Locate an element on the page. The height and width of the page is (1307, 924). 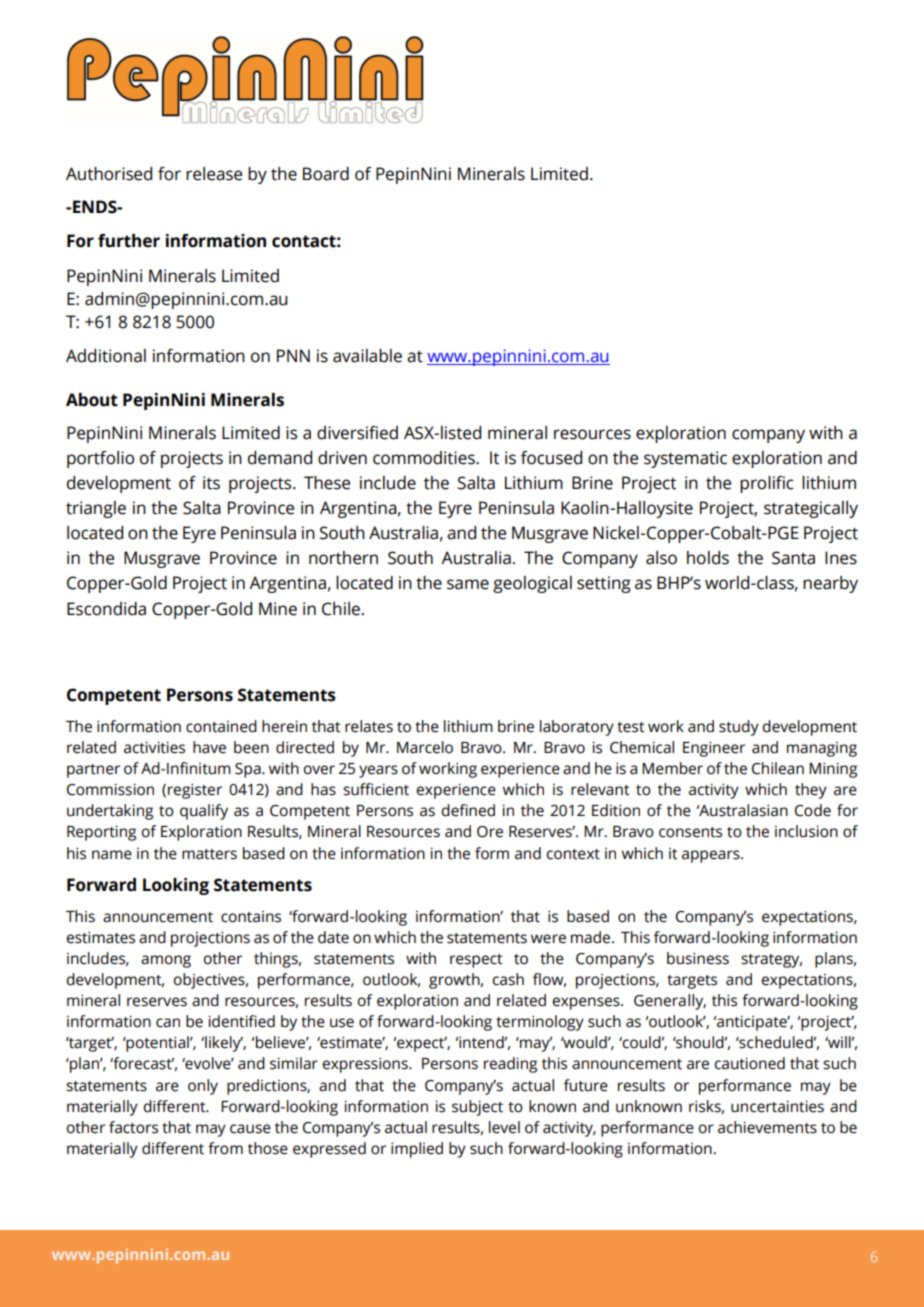
Board is located at coordinates (326, 174).
